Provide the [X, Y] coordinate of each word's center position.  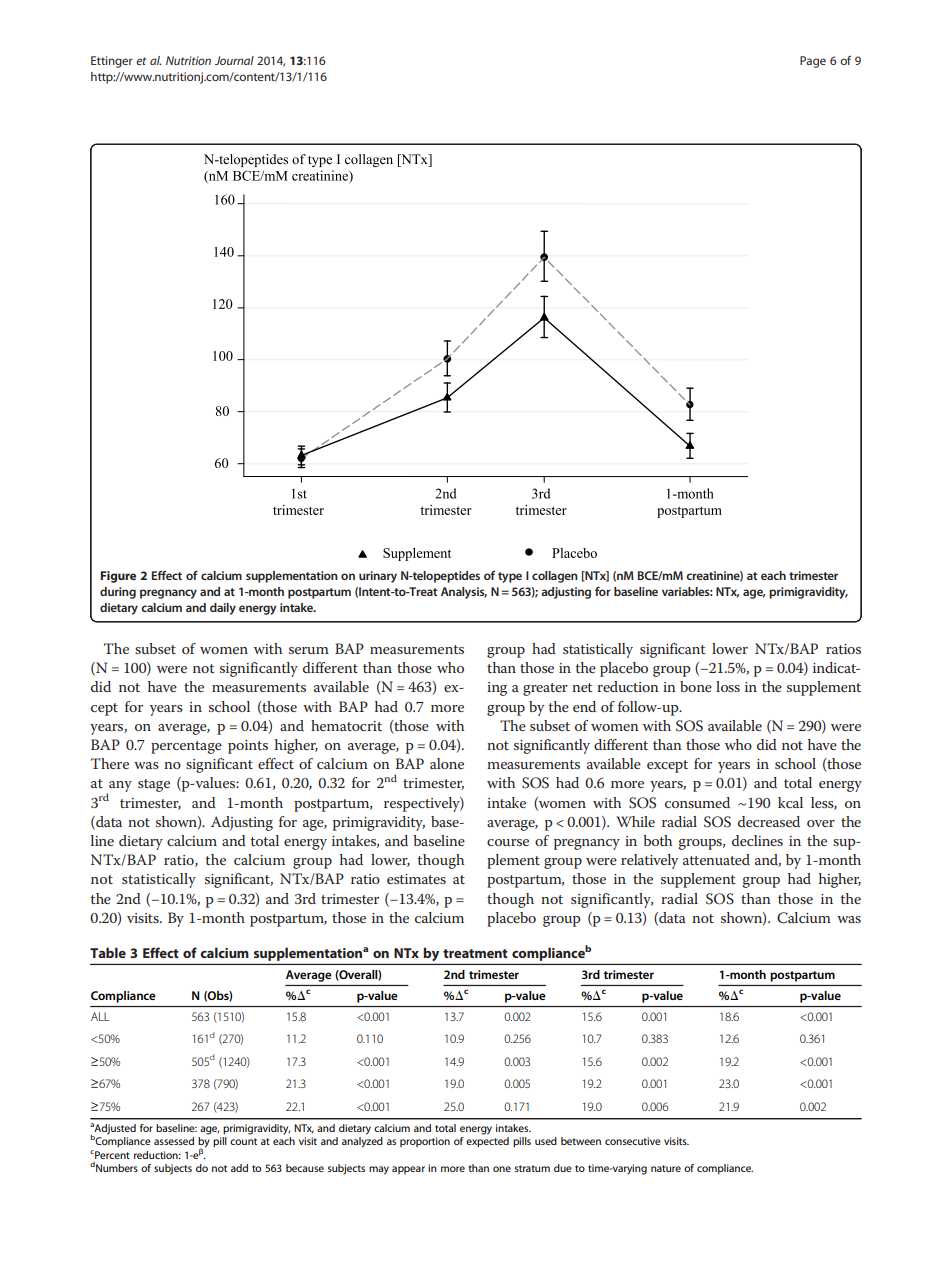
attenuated [716, 859]
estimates [416, 879]
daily [223, 609]
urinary [378, 577]
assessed [174, 1141]
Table [108, 952]
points [248, 747]
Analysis [464, 593]
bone [696, 686]
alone [447, 763]
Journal [234, 60]
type [510, 577]
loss [728, 686]
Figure [118, 577]
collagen [555, 577]
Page [813, 62]
